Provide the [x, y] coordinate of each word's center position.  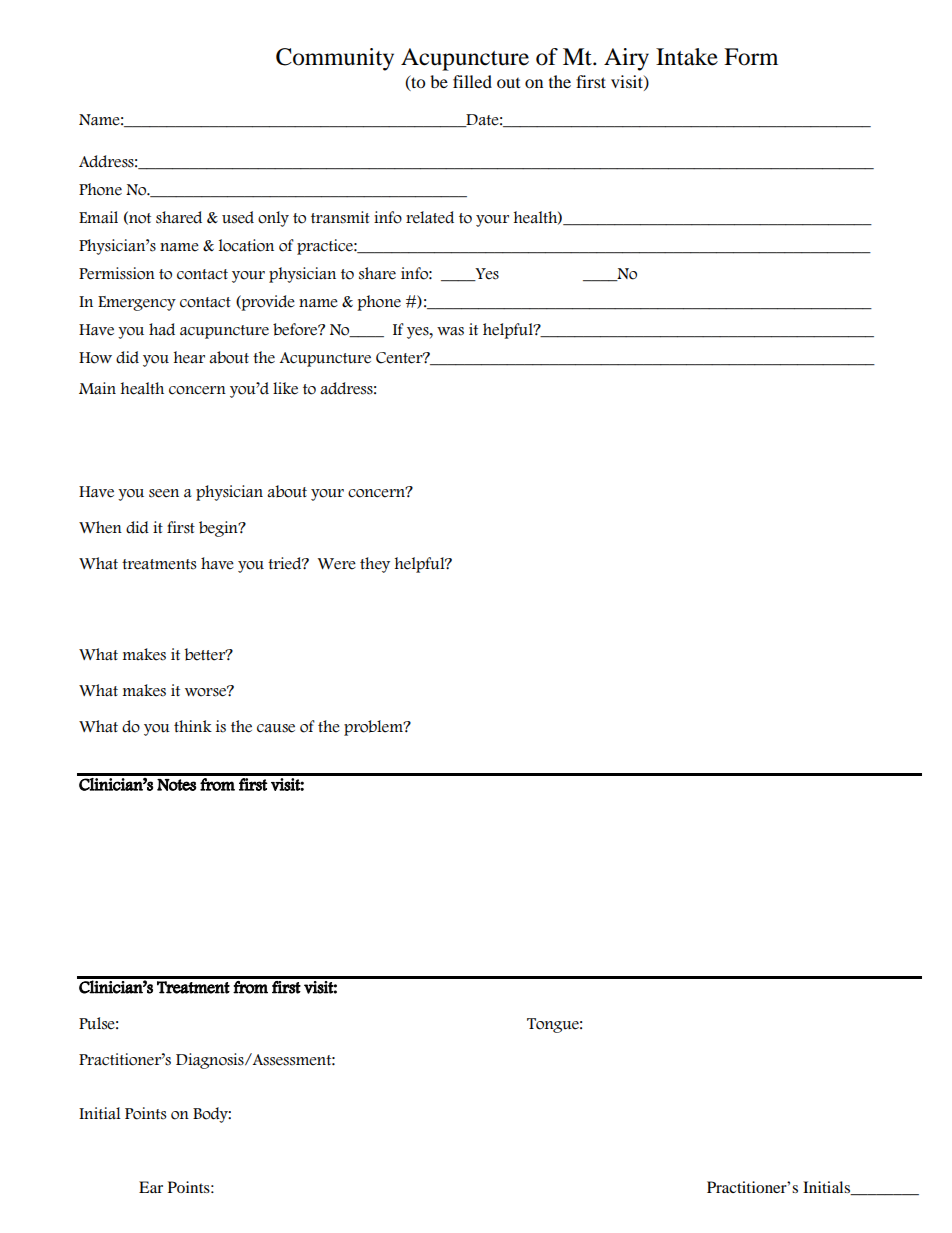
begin [219, 529]
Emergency [137, 303]
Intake [687, 57]
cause [276, 728]
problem [374, 728]
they [375, 565]
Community [335, 59]
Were [337, 564]
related [430, 217]
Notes [177, 785]
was [450, 331]
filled [472, 81]
